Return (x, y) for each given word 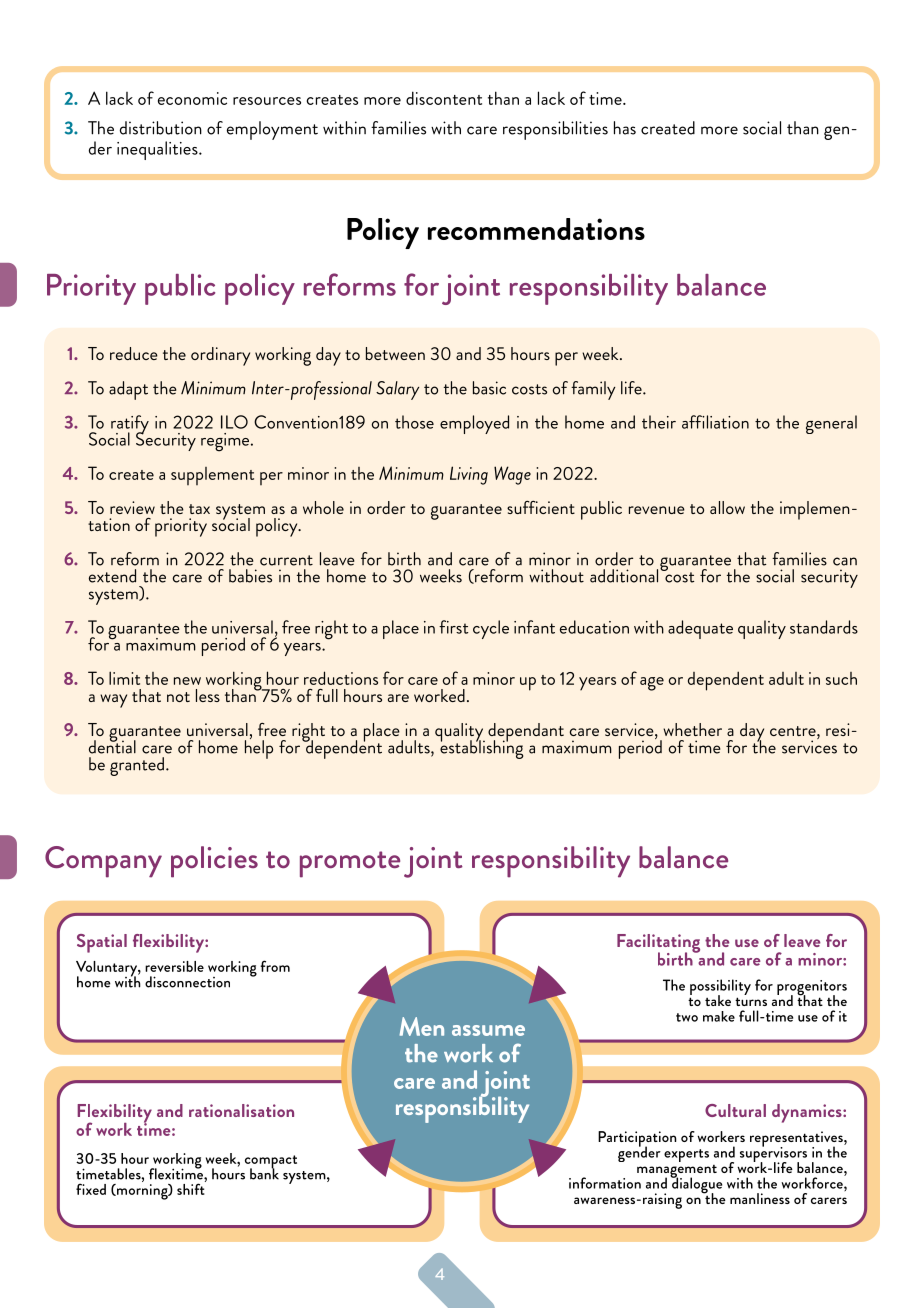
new (187, 681)
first (453, 627)
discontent (444, 98)
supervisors (773, 1154)
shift (191, 1188)
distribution (161, 128)
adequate (700, 629)
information (605, 1183)
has (625, 128)
